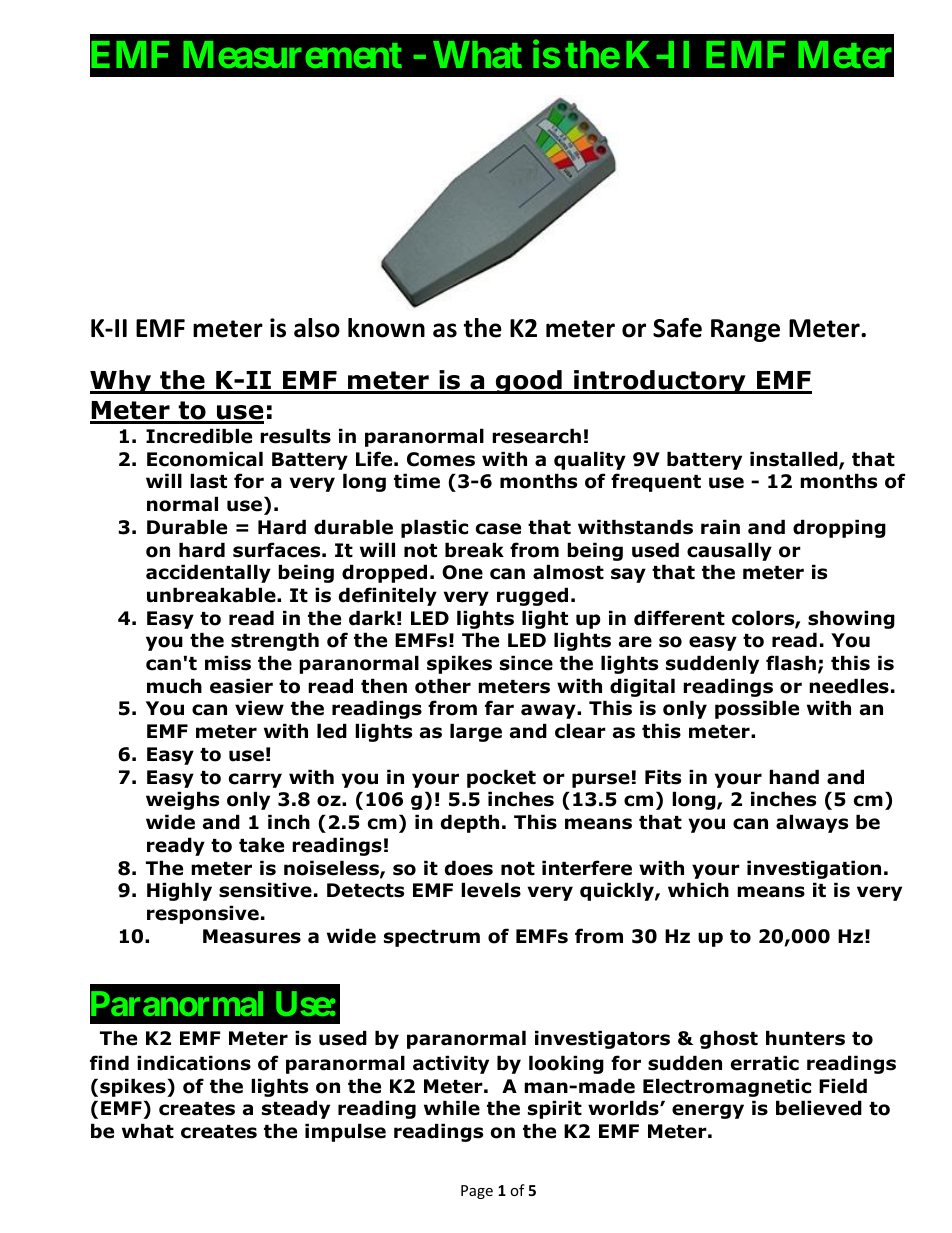  What do you see at coordinates (386, 328) in the screenshot?
I see `known` at bounding box center [386, 328].
